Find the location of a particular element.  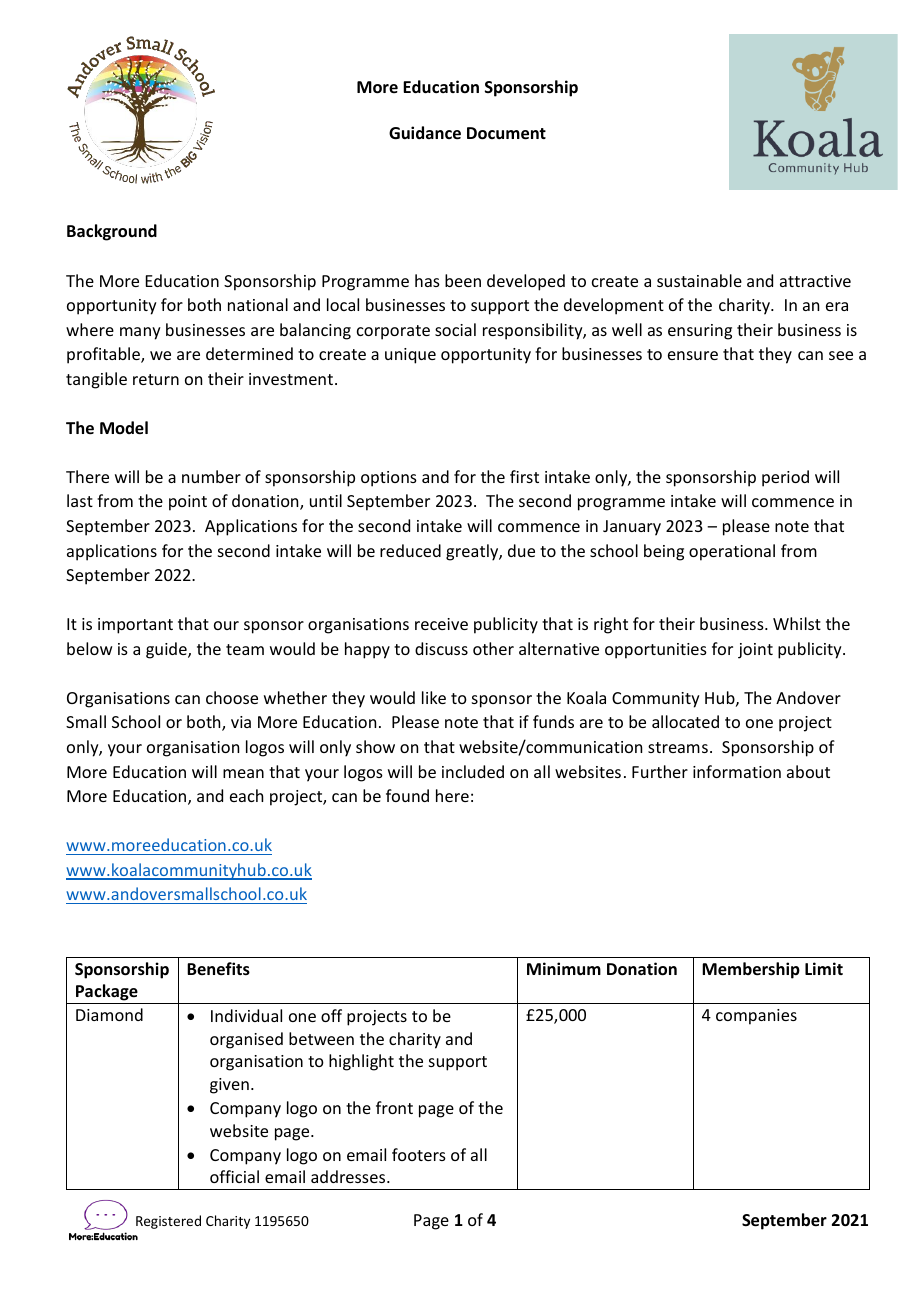

first is located at coordinates (524, 476).
